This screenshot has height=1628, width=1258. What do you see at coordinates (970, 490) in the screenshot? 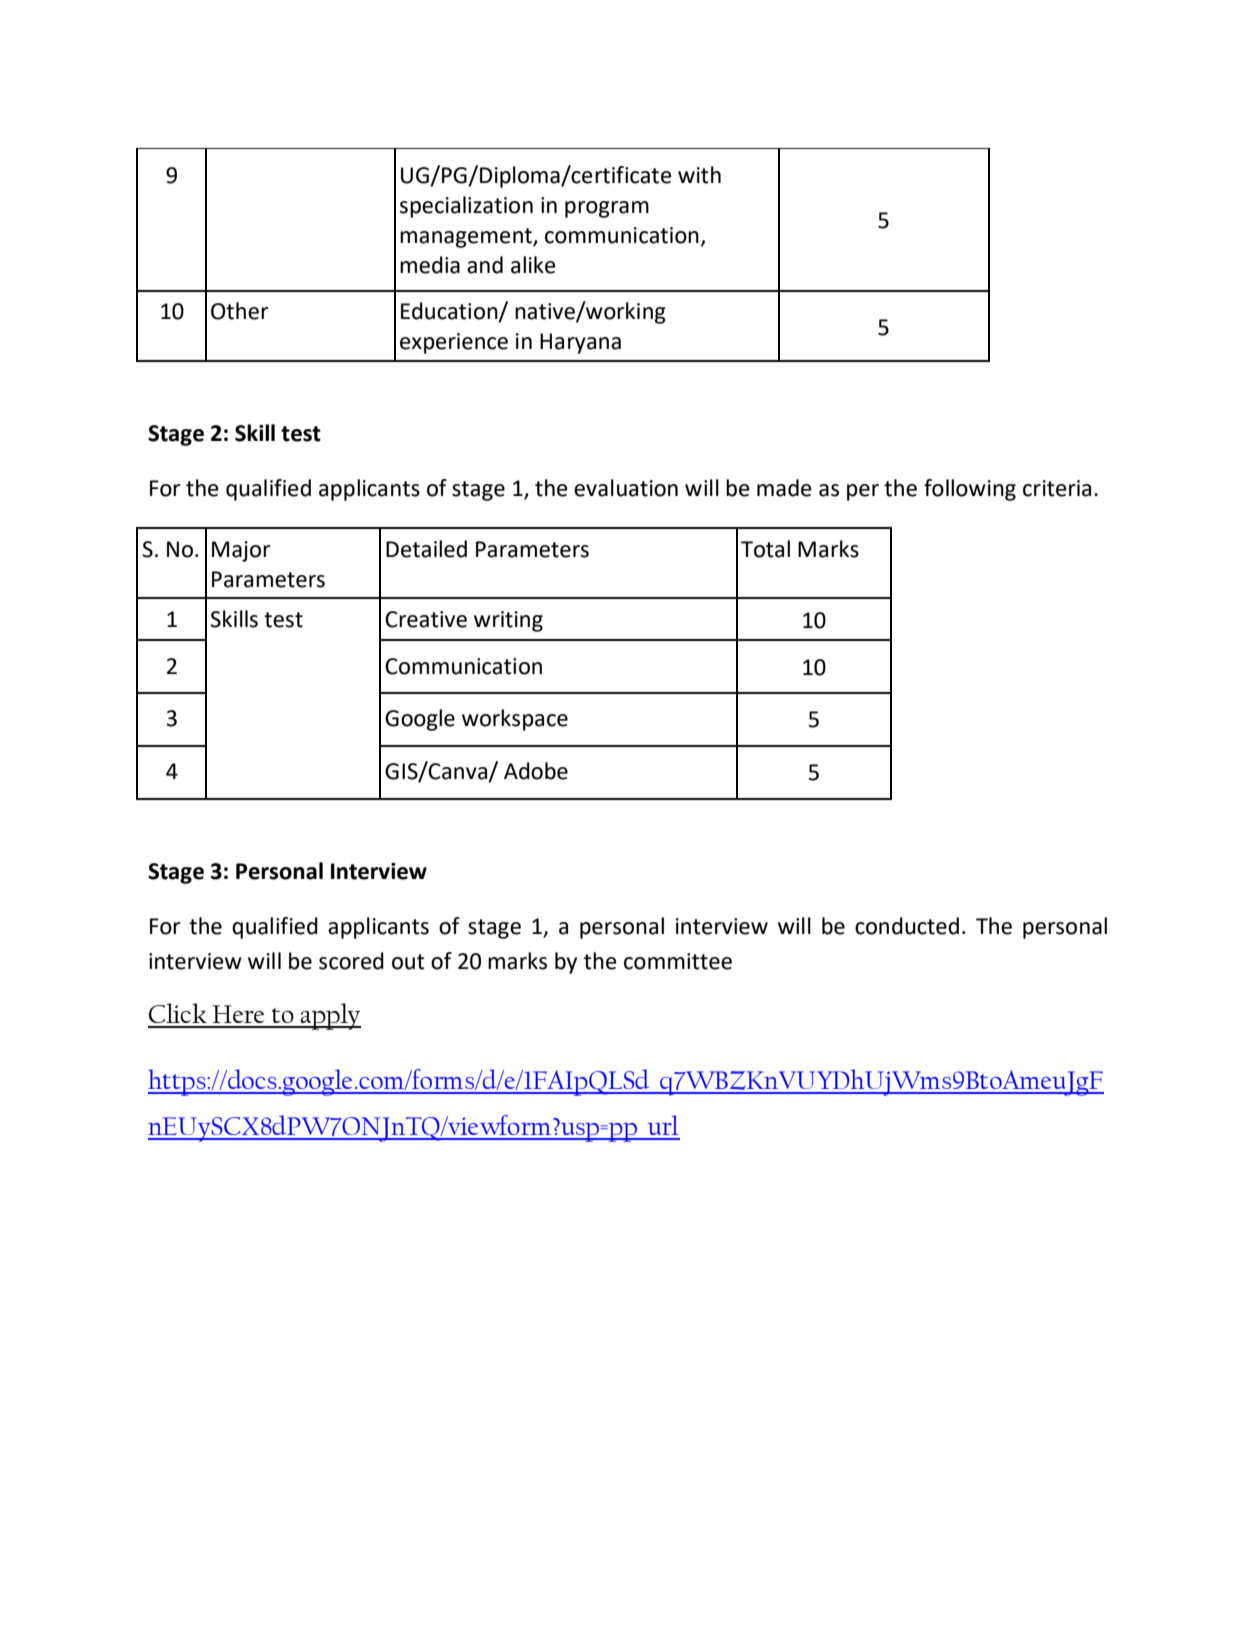
I see `following` at bounding box center [970, 490].
